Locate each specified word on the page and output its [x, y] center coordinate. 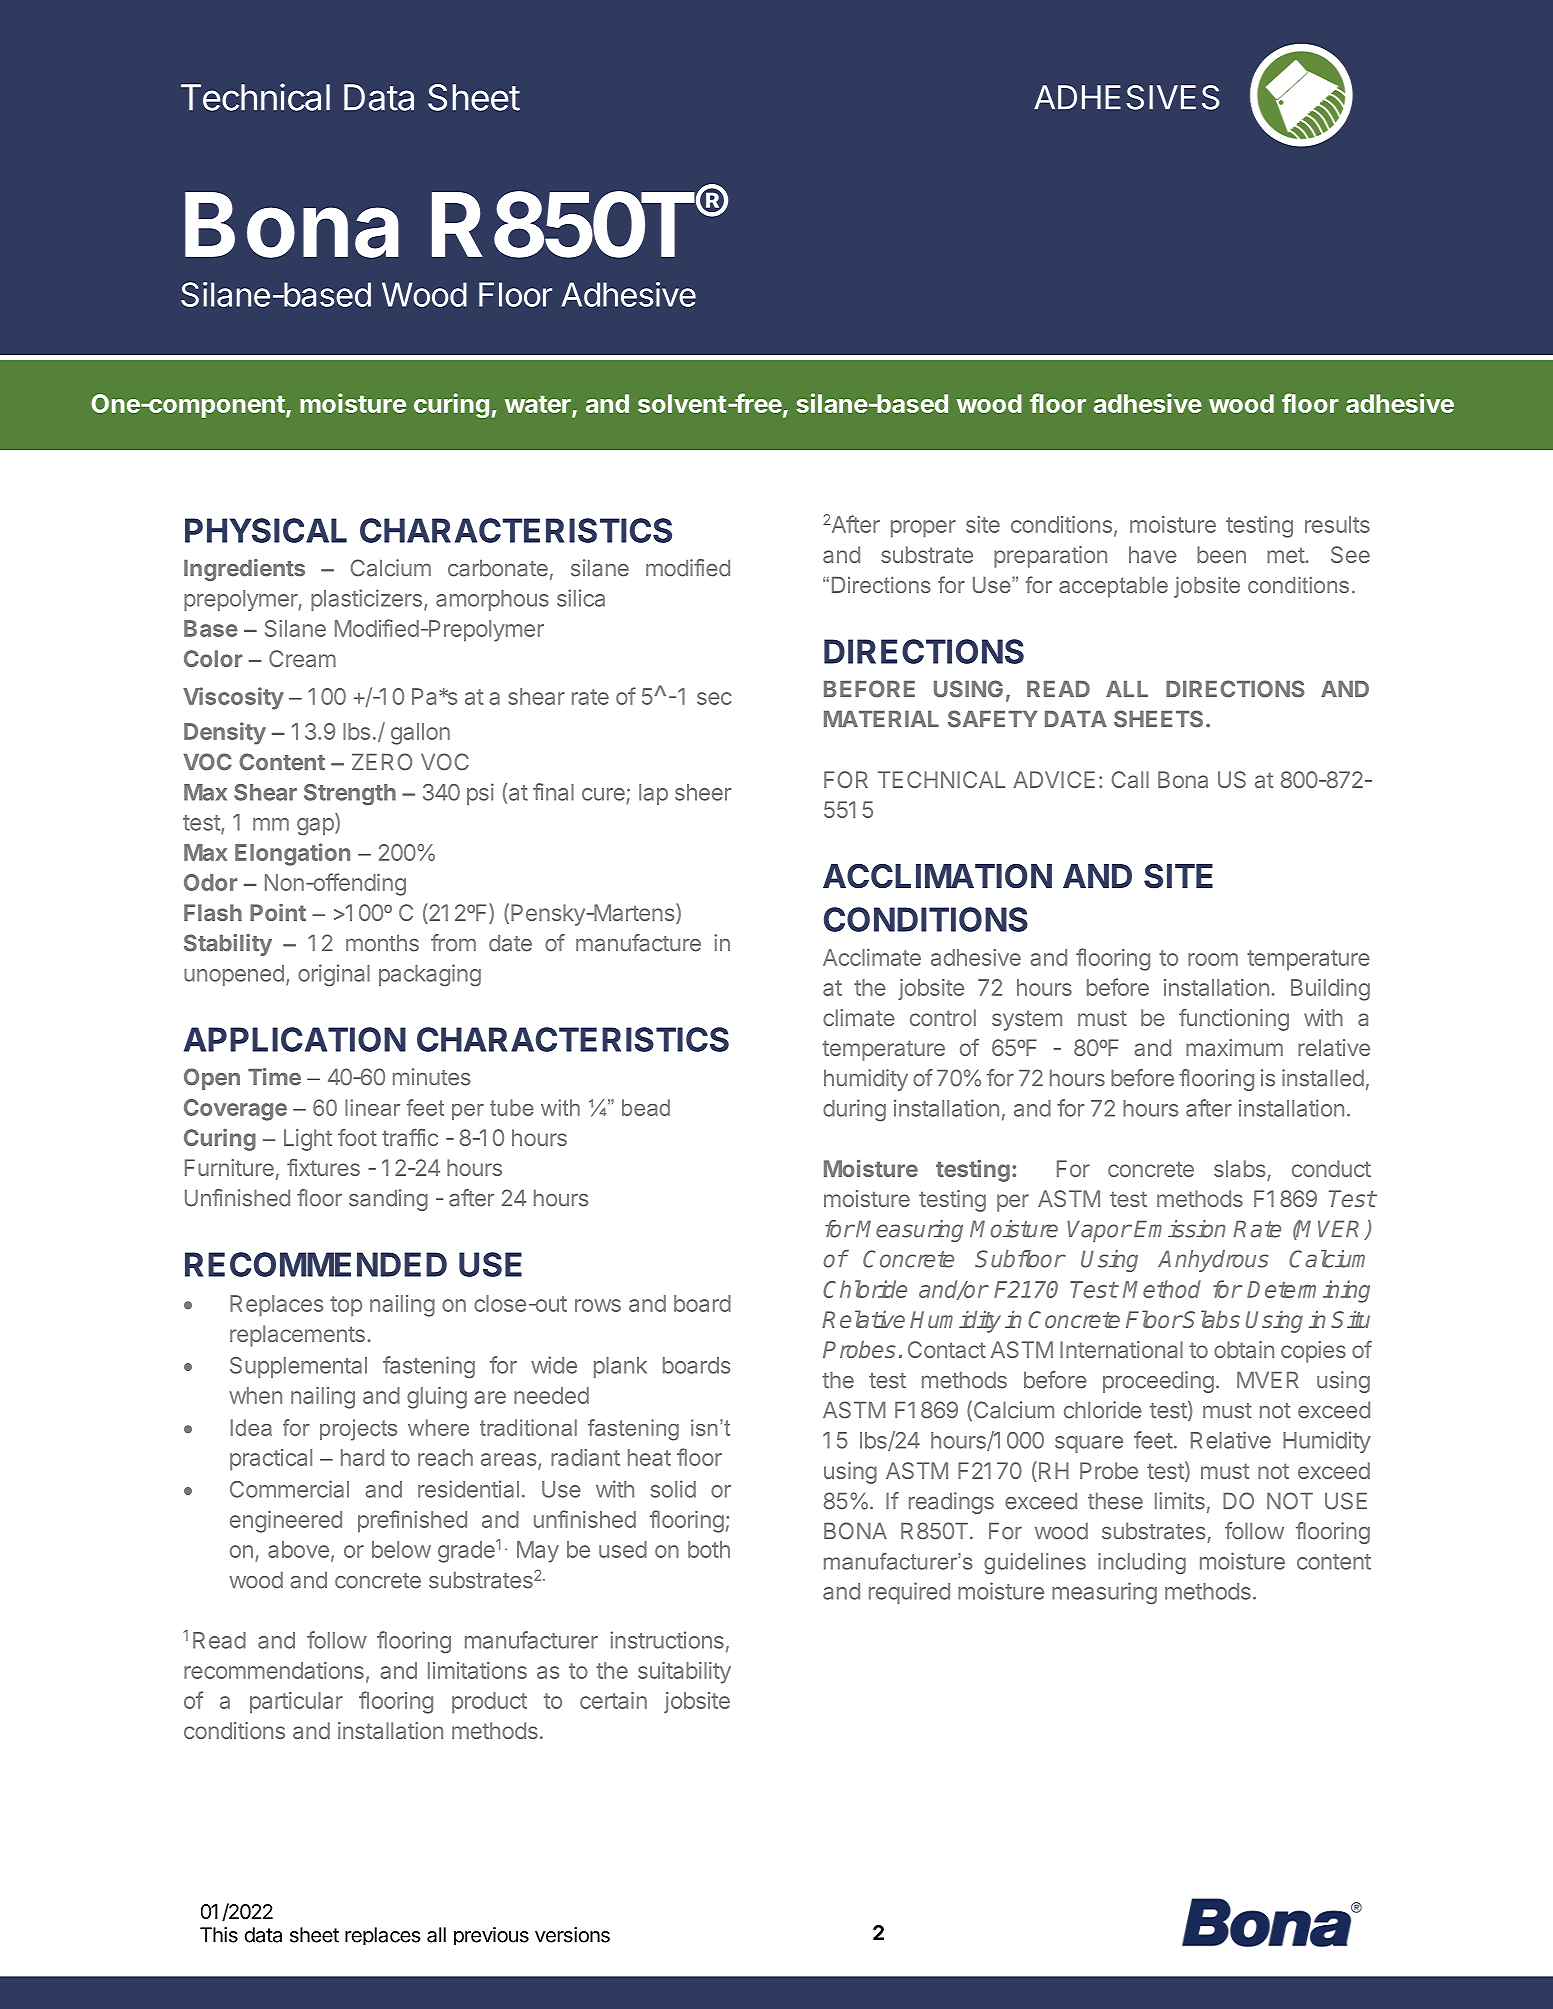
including [1142, 1563]
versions [572, 1935]
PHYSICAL [266, 530]
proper [923, 529]
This [219, 1935]
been [1221, 554]
